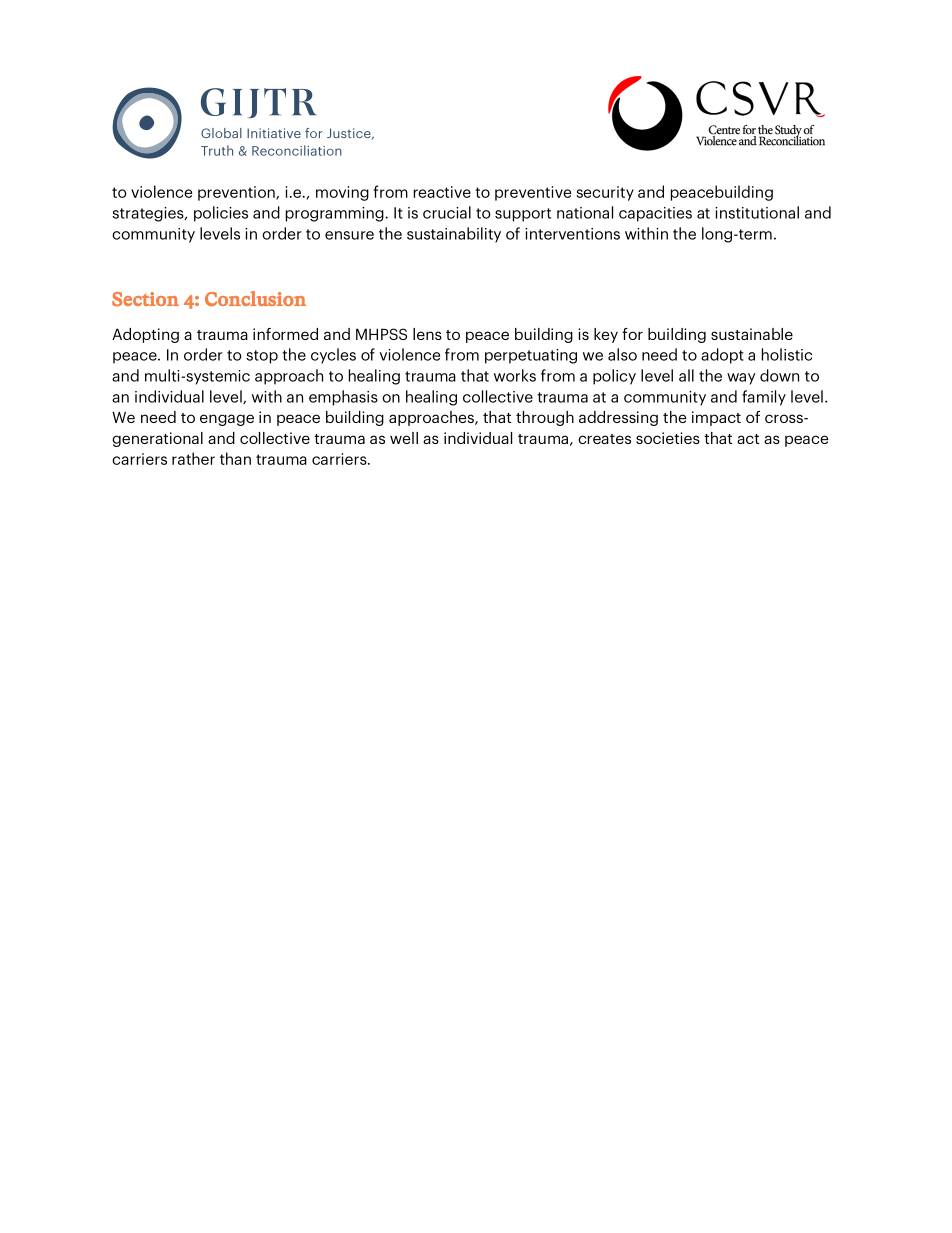 The height and width of the image is (1233, 952). What do you see at coordinates (404, 438) in the image?
I see `well` at bounding box center [404, 438].
